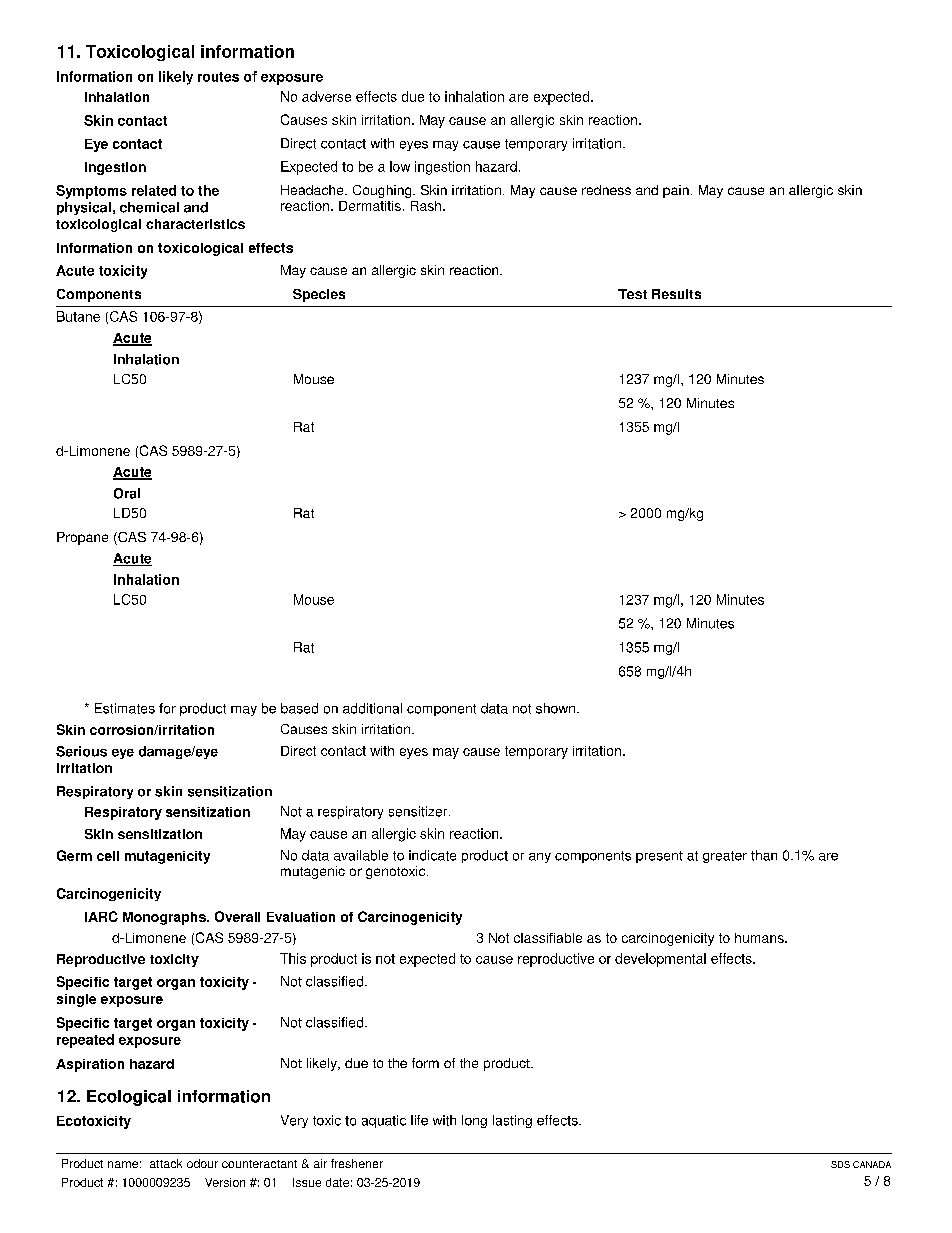 The height and width of the image is (1233, 952). I want to click on pain, so click(676, 191).
